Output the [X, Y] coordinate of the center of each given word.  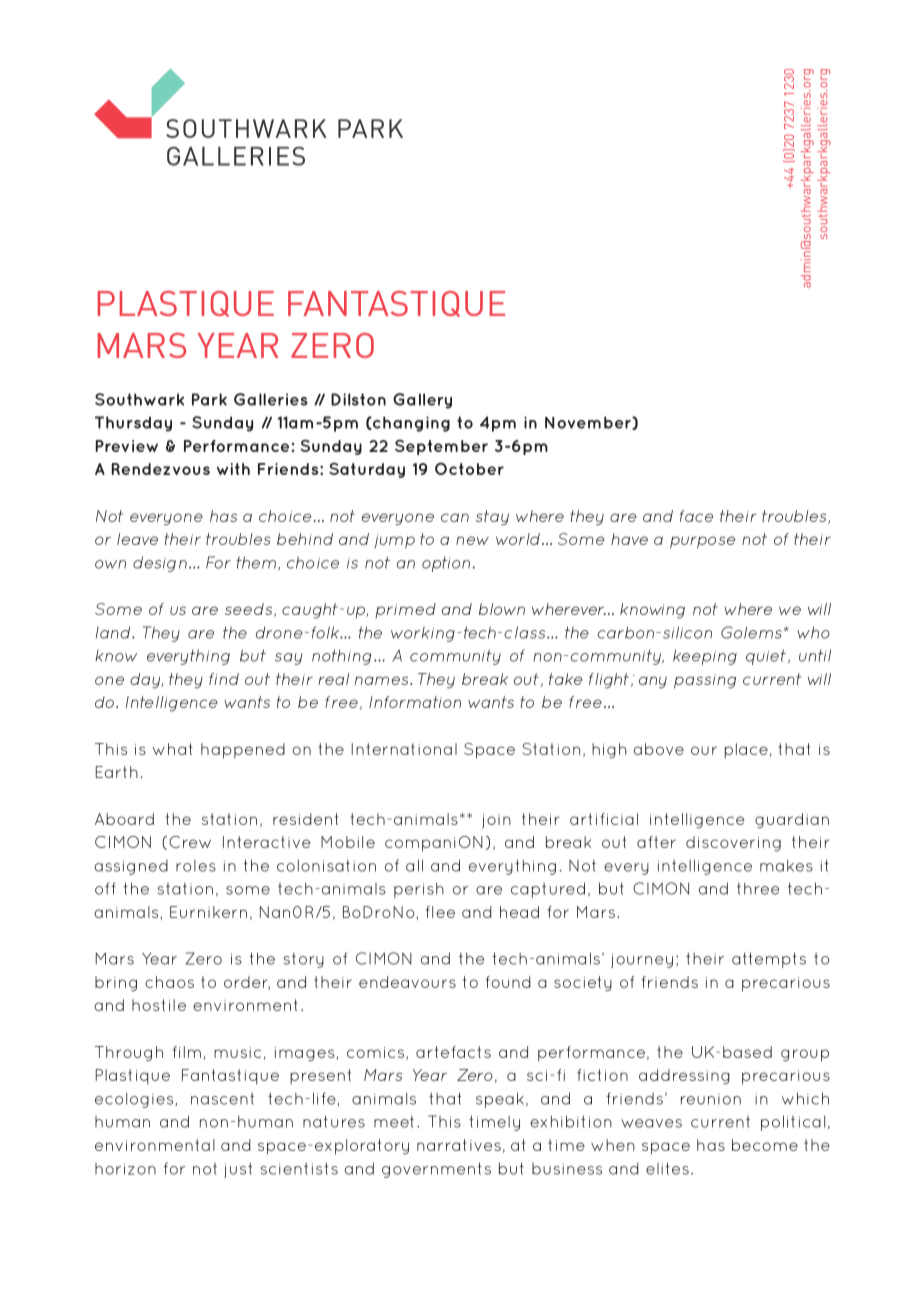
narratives [459, 1145]
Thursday [133, 424]
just [238, 1170]
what [172, 749]
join [496, 821]
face [696, 516]
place [746, 751]
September [441, 447]
